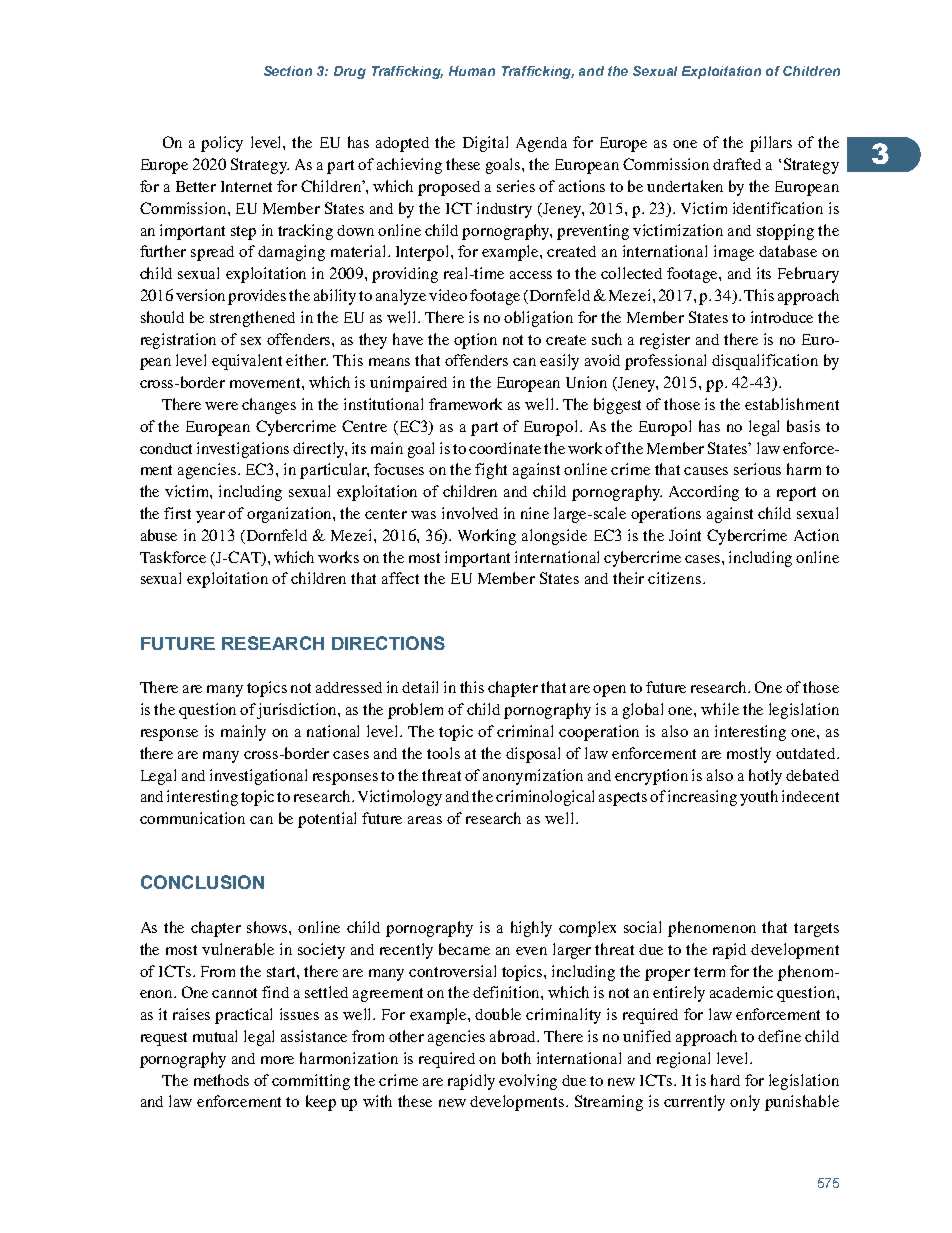 This screenshot has height=1233, width=952. Describe the element at coordinates (516, 1058) in the screenshot. I see `both` at that location.
